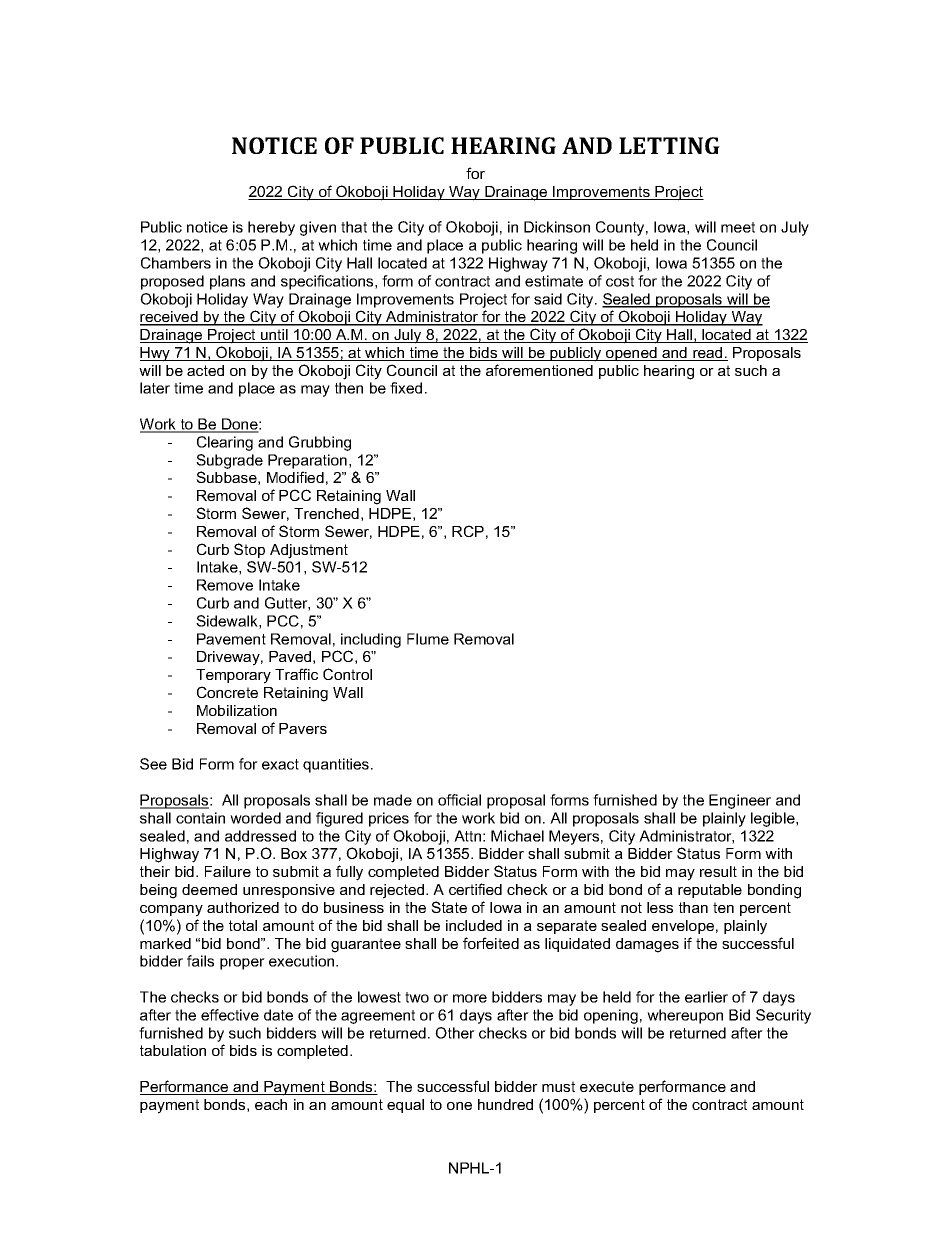 The width and height of the page is (952, 1233). Describe the element at coordinates (740, 801) in the page. I see `Engineer` at that location.
